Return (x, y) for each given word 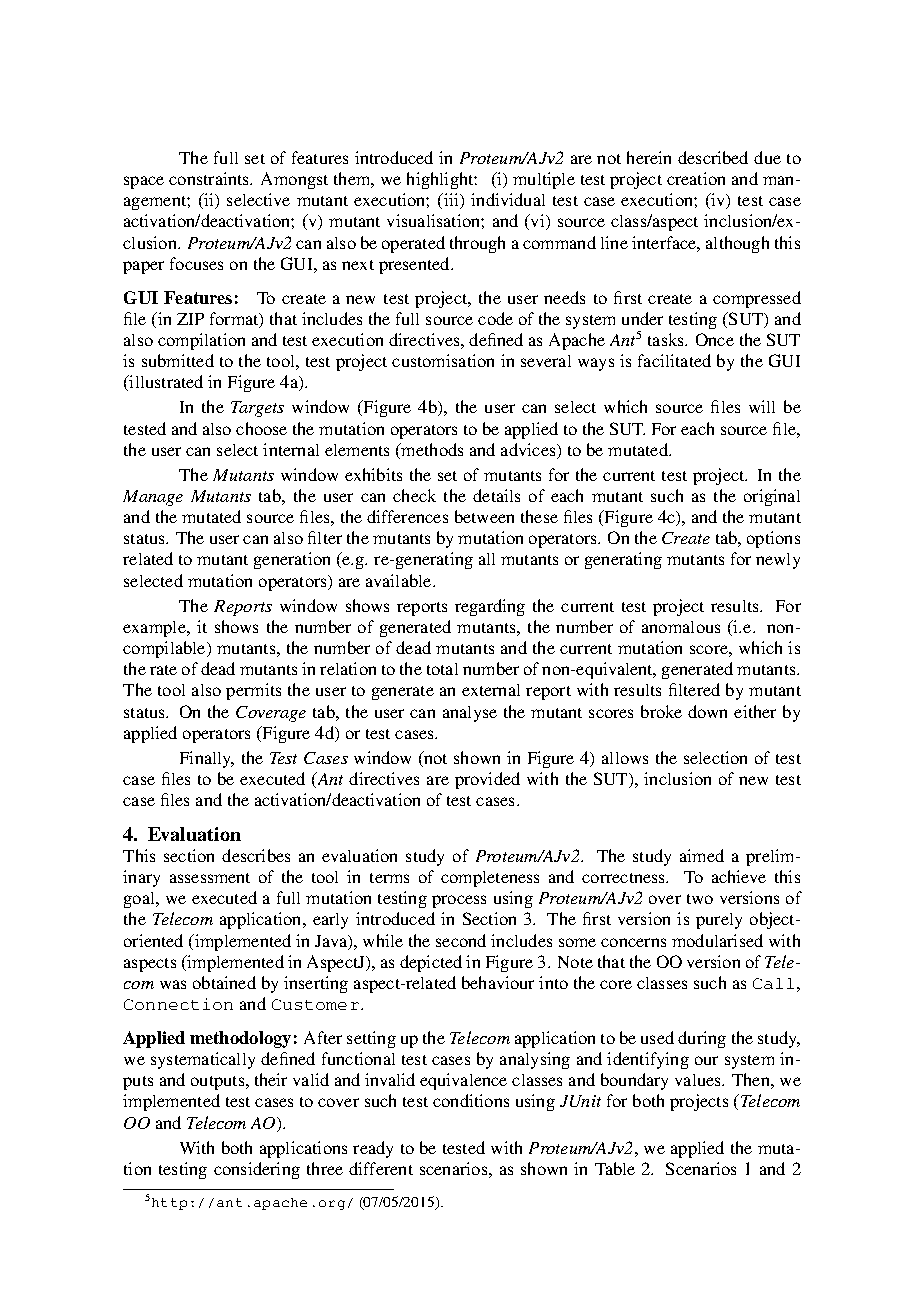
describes (256, 855)
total (442, 669)
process (459, 901)
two (700, 899)
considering (257, 1170)
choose (261, 428)
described (713, 157)
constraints (210, 178)
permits (253, 691)
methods (431, 449)
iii (451, 201)
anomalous (681, 627)
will (762, 406)
